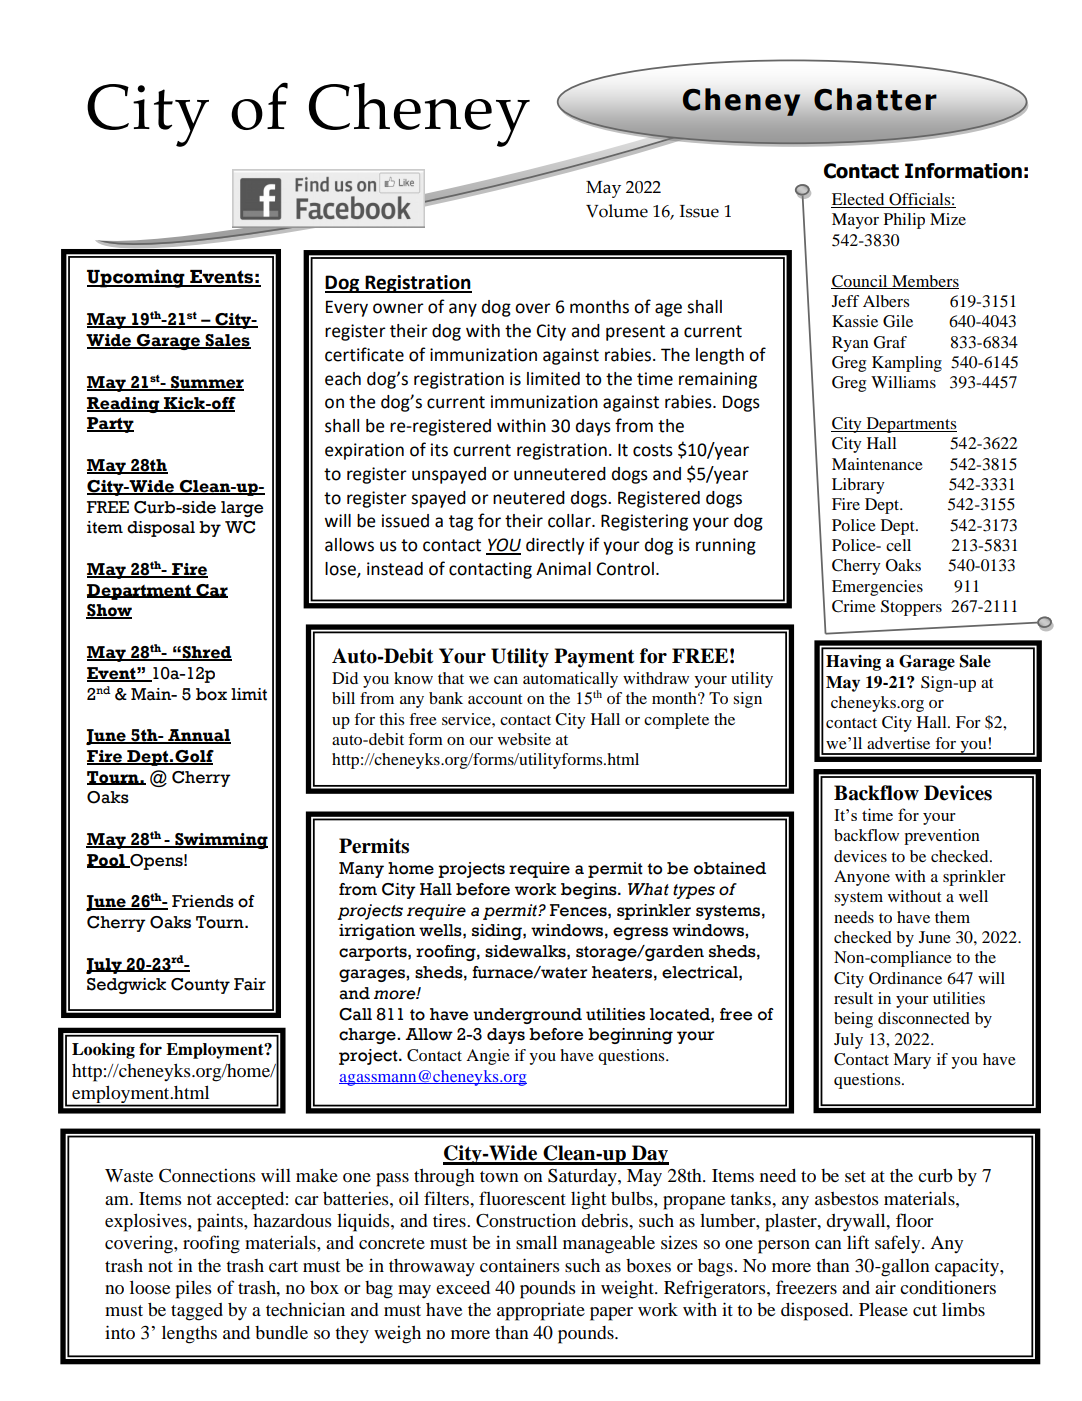 The width and height of the screenshot is (1082, 1401). What do you see at coordinates (912, 1061) in the screenshot?
I see `Mary` at bounding box center [912, 1061].
